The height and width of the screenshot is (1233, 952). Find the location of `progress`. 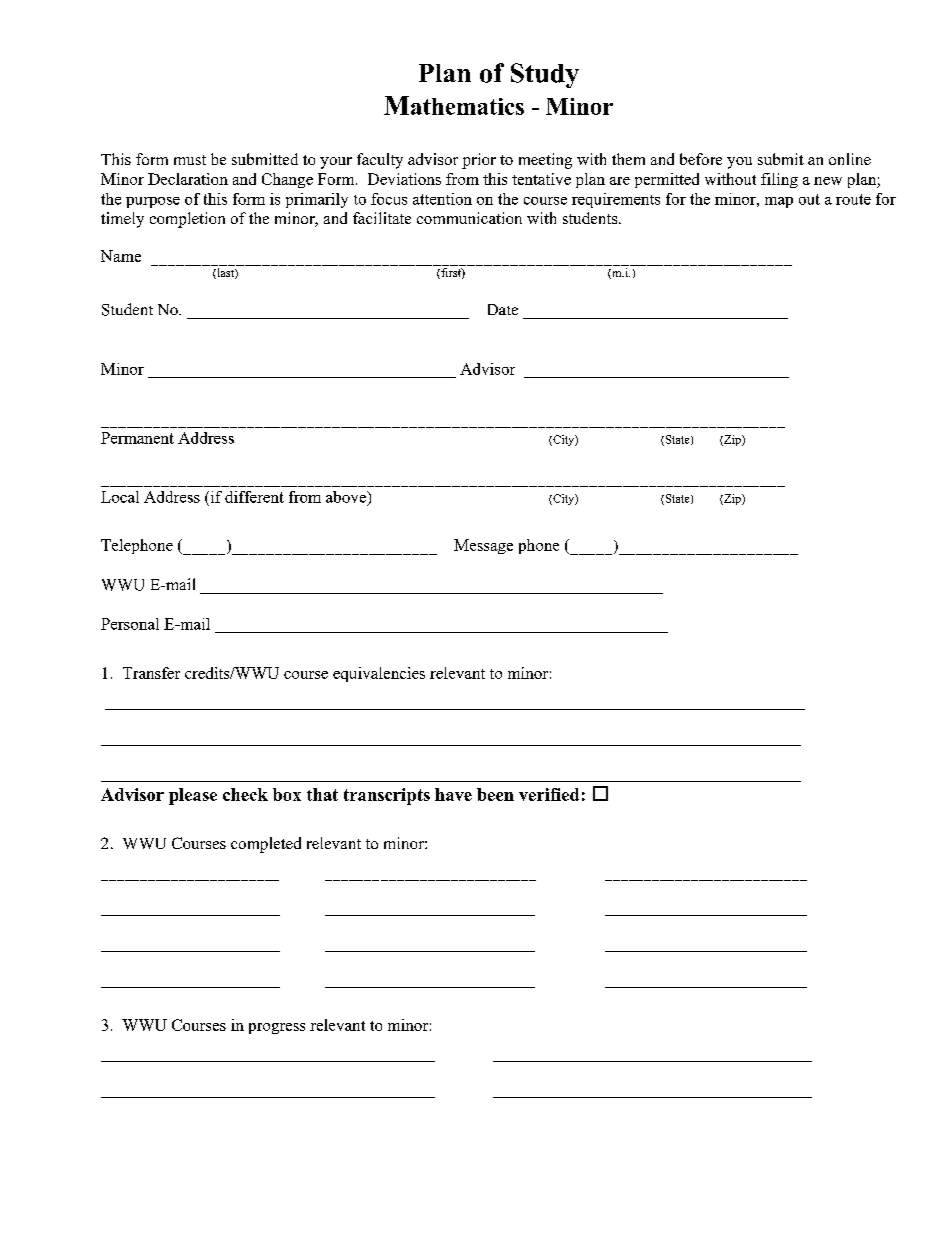

progress is located at coordinates (277, 1028).
